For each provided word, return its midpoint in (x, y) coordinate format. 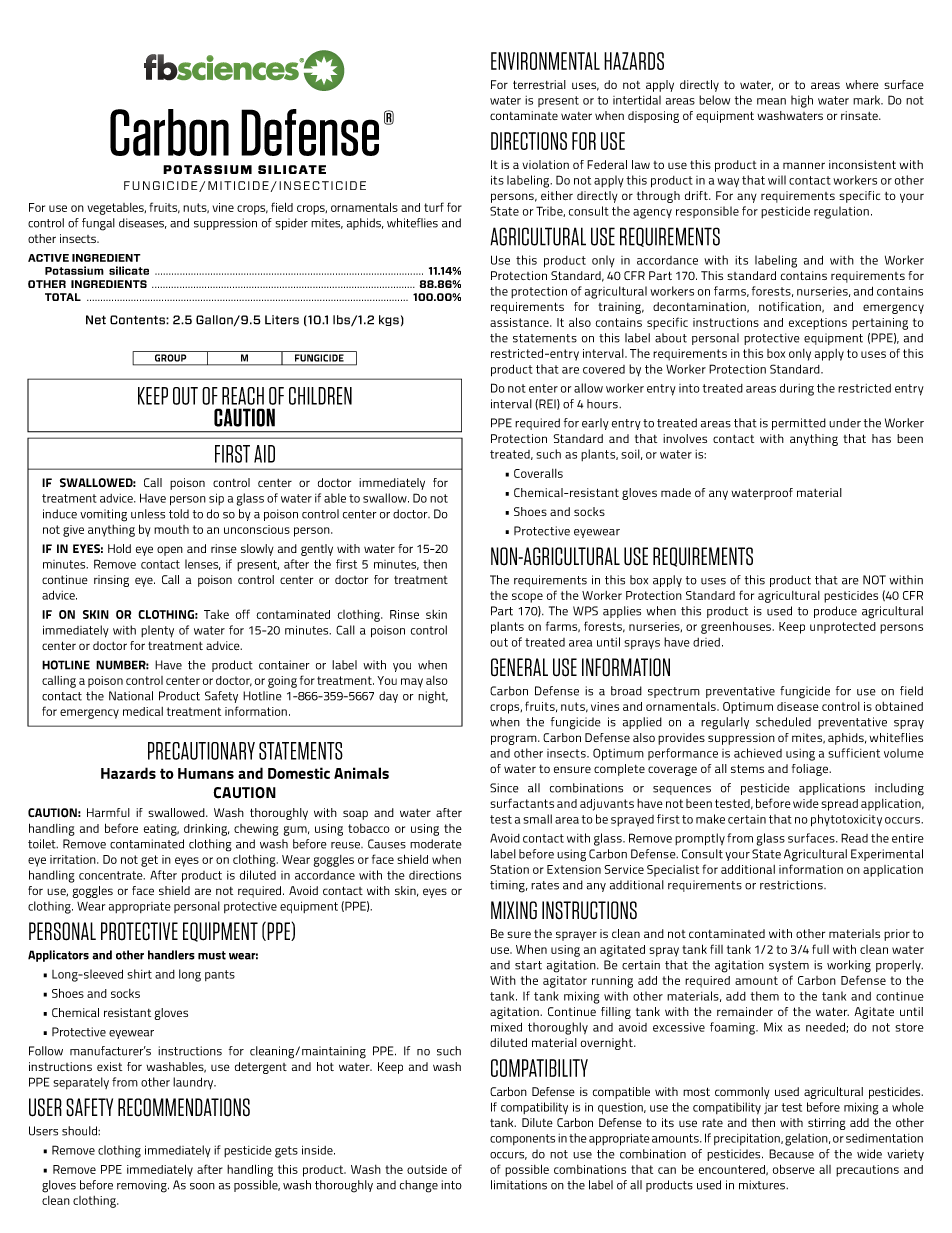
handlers (171, 955)
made (676, 492)
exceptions (818, 324)
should (81, 1131)
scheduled (783, 722)
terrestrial (539, 84)
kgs (389, 320)
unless (148, 514)
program (515, 740)
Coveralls (538, 473)
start (528, 965)
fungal (98, 224)
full (820, 949)
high (802, 101)
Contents (138, 320)
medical (143, 711)
